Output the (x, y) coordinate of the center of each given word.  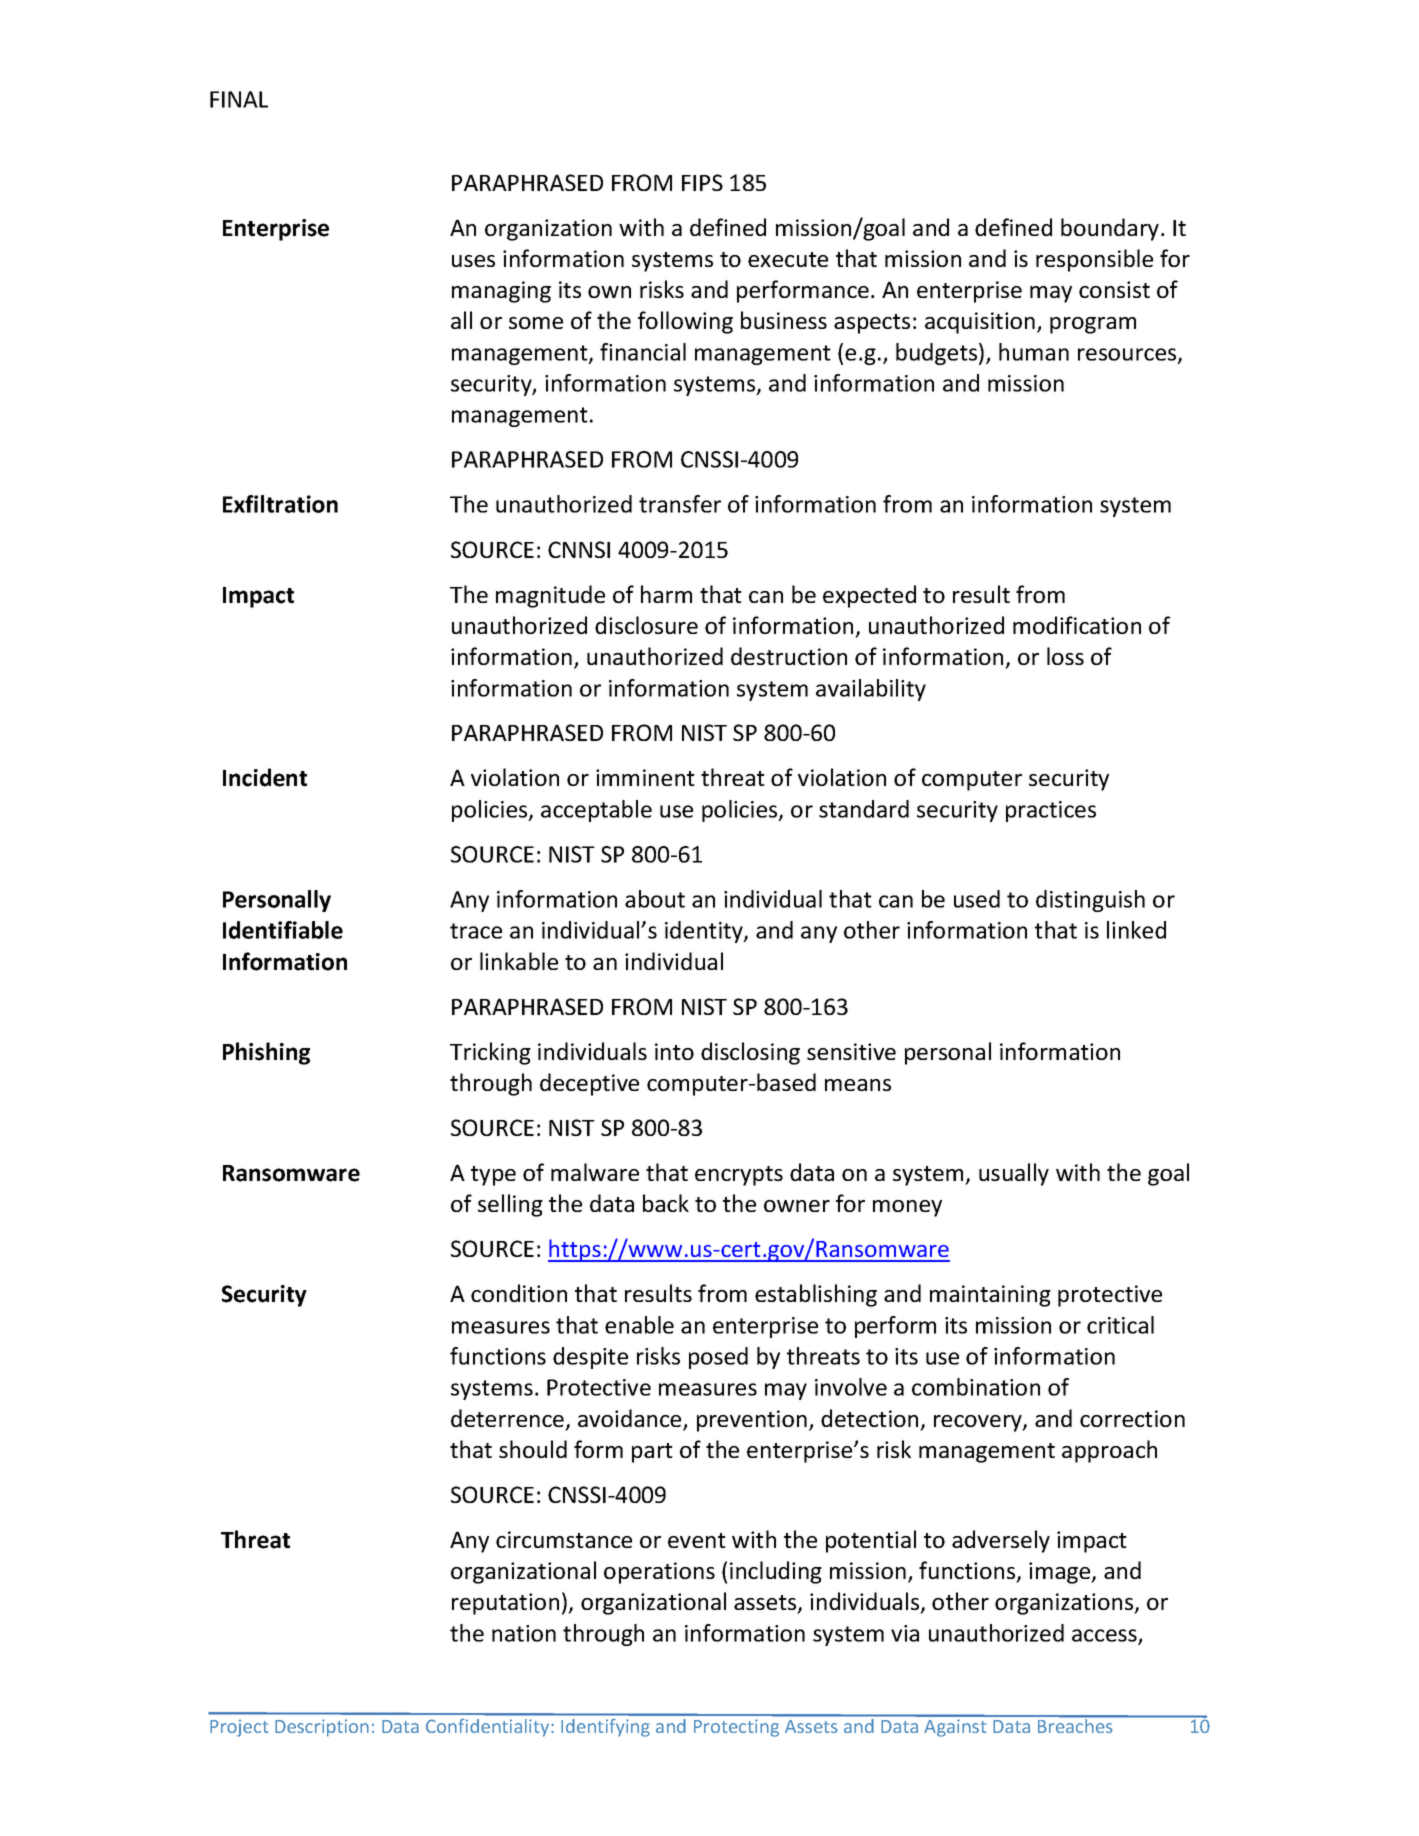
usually (1014, 1174)
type (493, 1176)
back (666, 1203)
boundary (1111, 229)
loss (1065, 656)
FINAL (239, 99)
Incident (265, 777)
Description (322, 1728)
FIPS (702, 182)
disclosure (646, 625)
